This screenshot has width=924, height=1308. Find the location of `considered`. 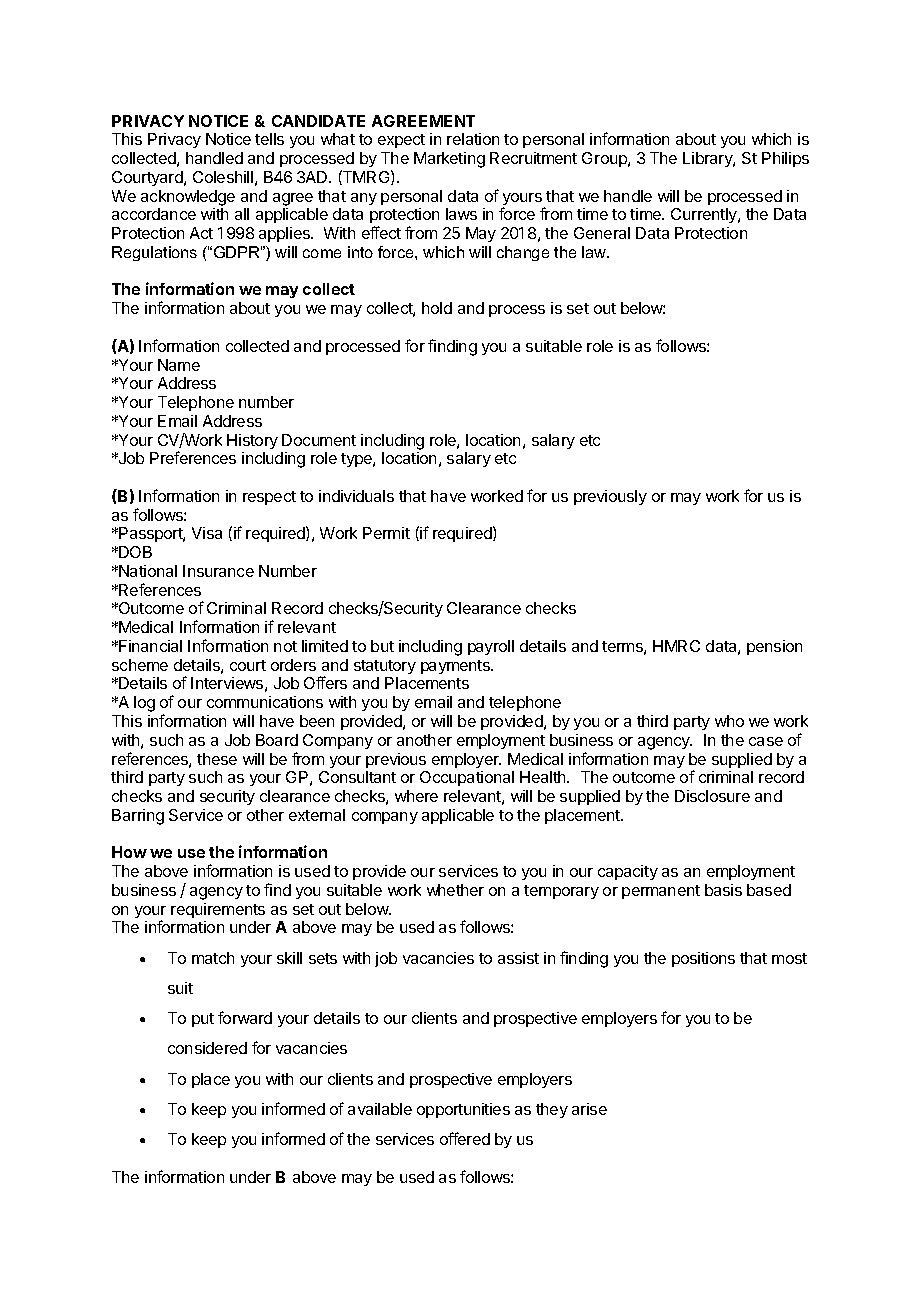

considered is located at coordinates (207, 1048).
